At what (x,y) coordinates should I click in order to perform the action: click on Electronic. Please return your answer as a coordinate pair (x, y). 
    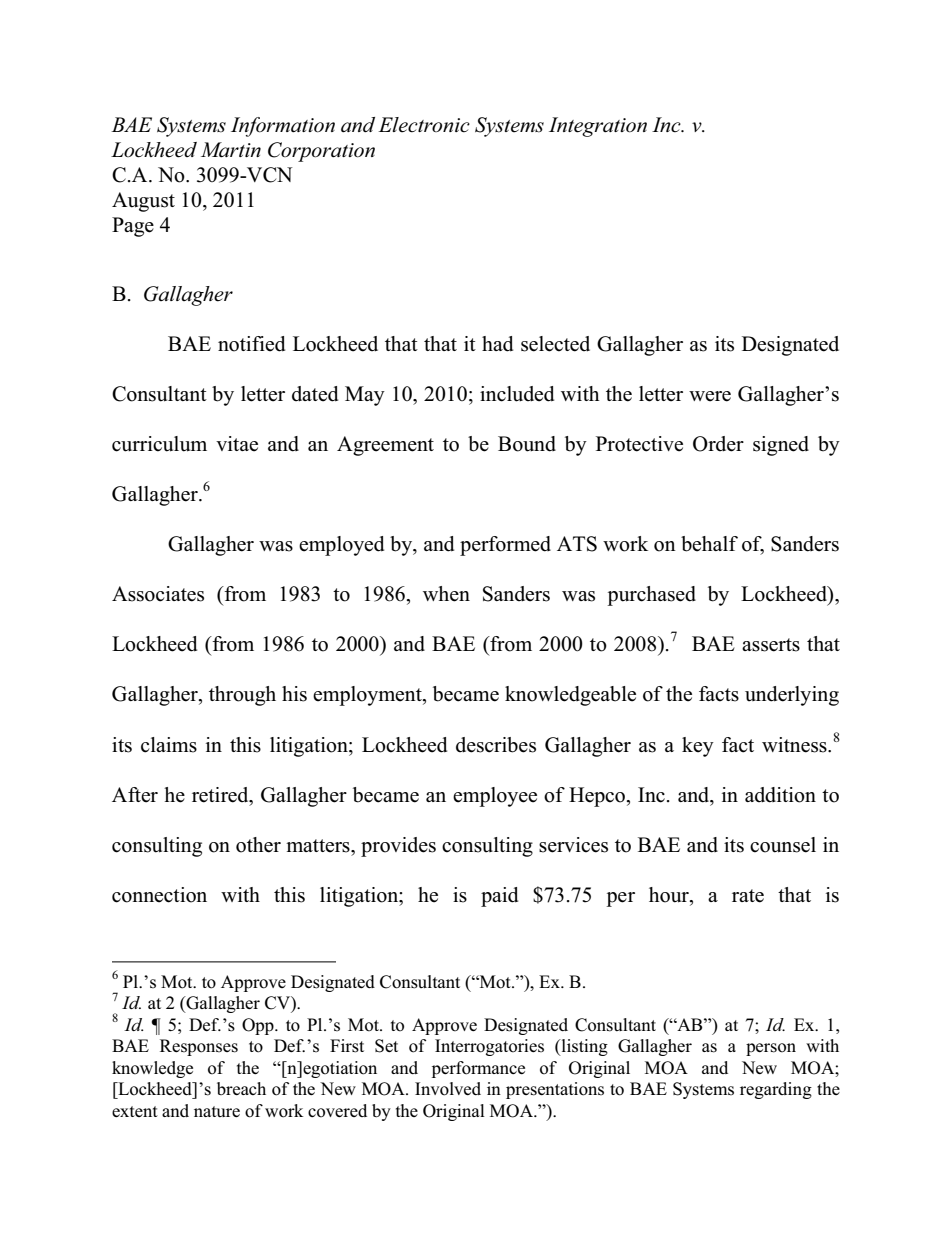
    Looking at the image, I should click on (424, 125).
